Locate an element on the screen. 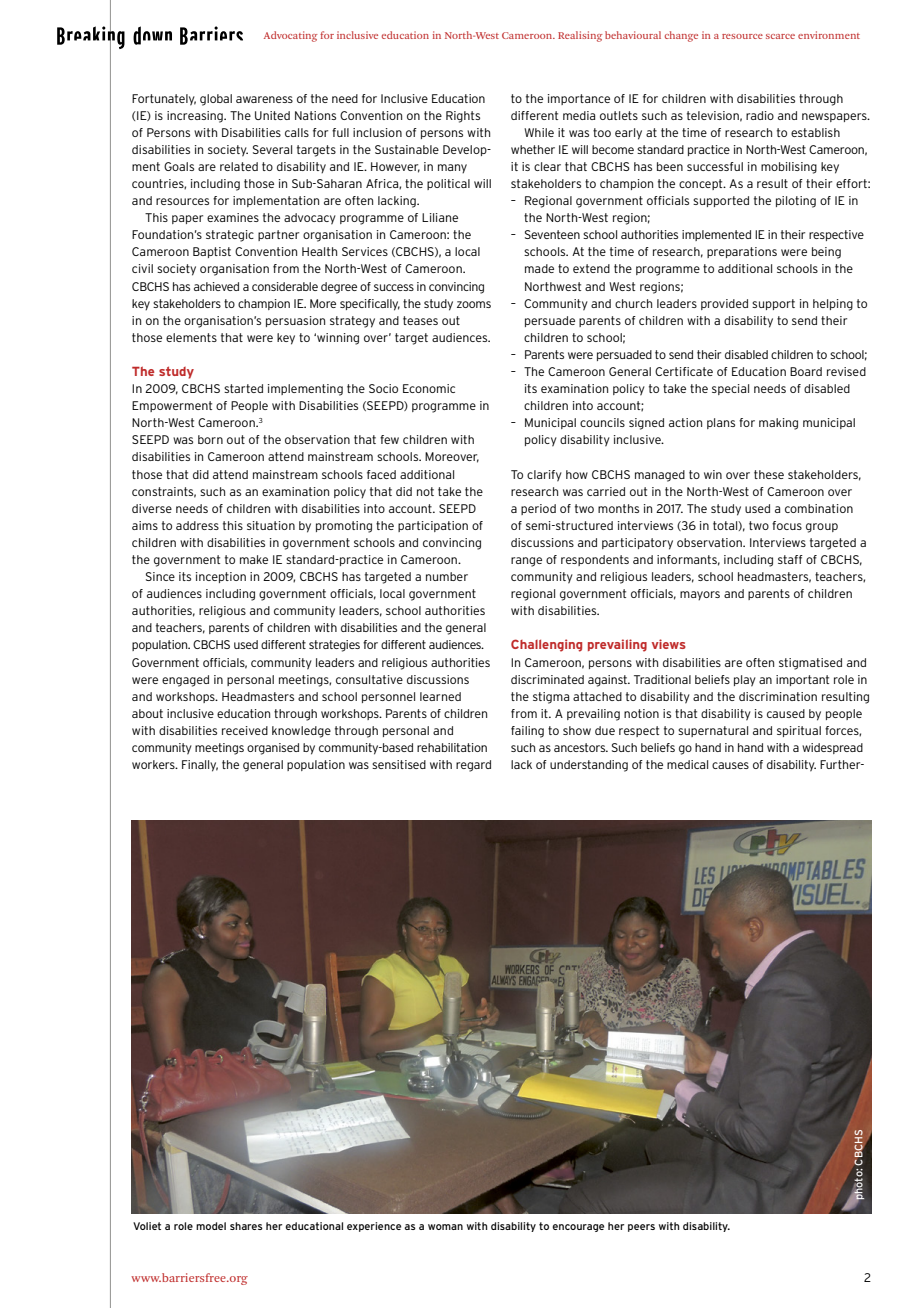  Challenging is located at coordinates (546, 645).
